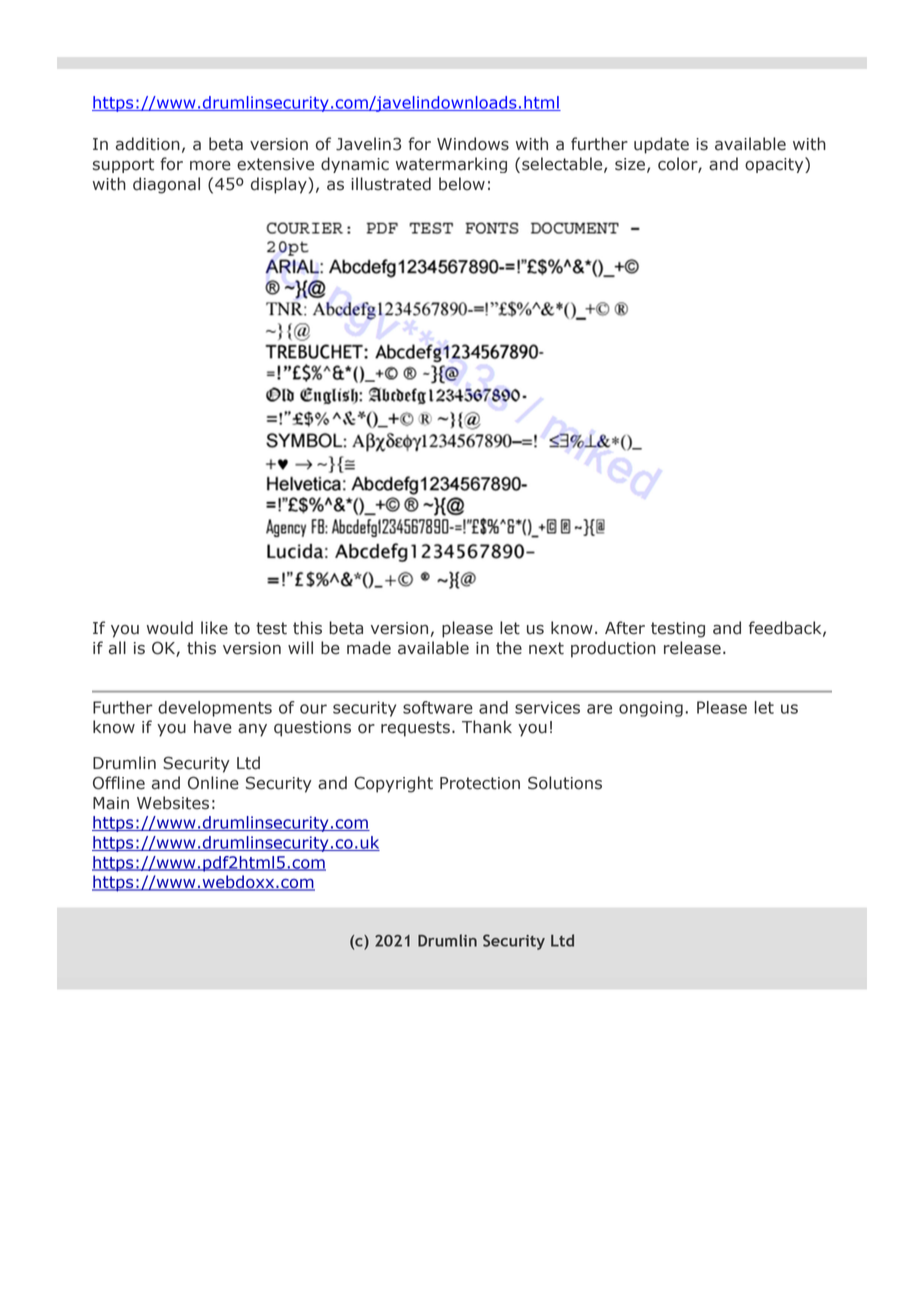 The height and width of the document is (1308, 924). What do you see at coordinates (369, 648) in the document?
I see `made` at bounding box center [369, 648].
